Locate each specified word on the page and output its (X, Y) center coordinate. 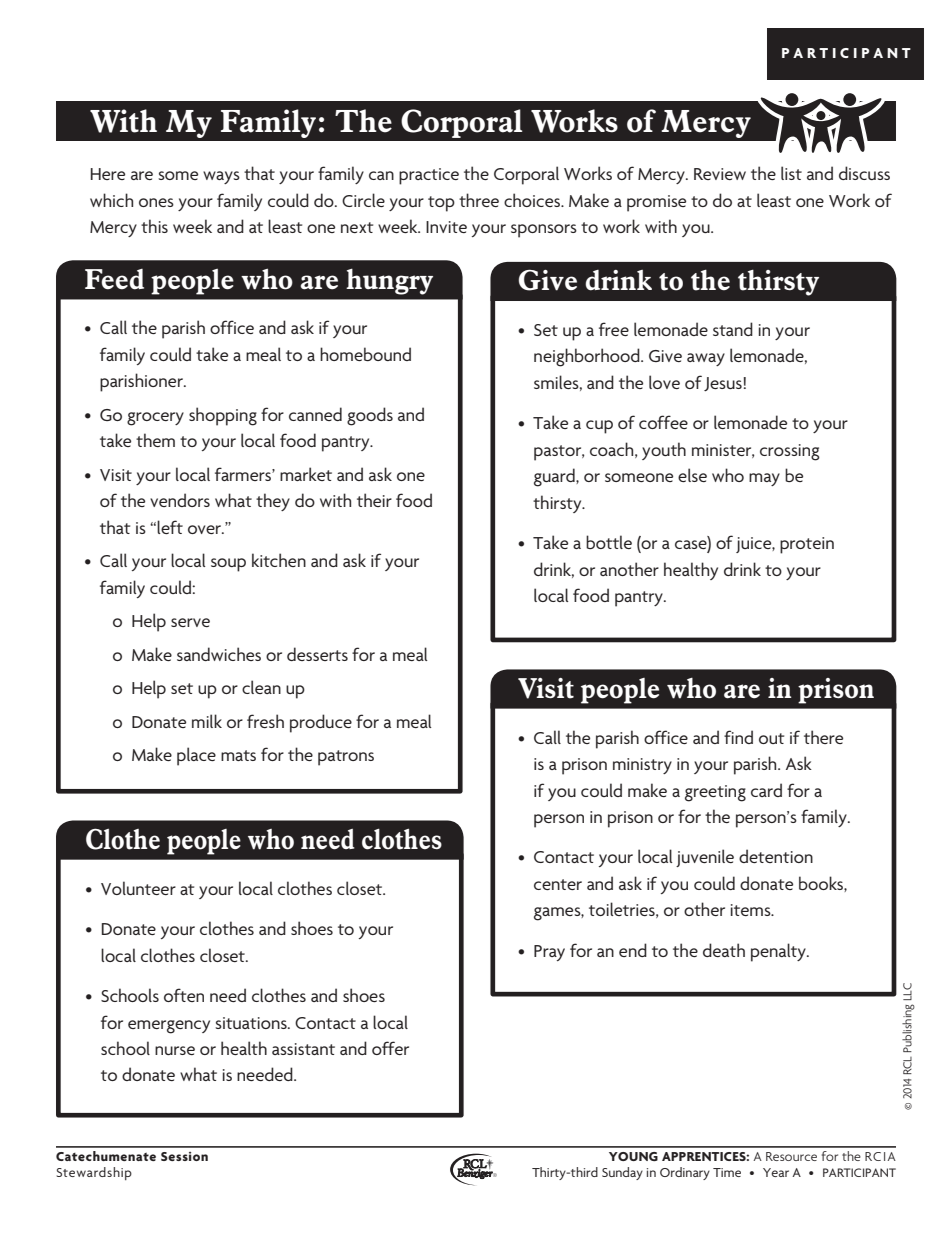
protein (807, 545)
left (170, 527)
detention (776, 856)
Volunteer (138, 888)
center (558, 884)
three (479, 200)
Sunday (622, 1173)
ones (156, 202)
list (791, 173)
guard (555, 477)
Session (184, 1156)
